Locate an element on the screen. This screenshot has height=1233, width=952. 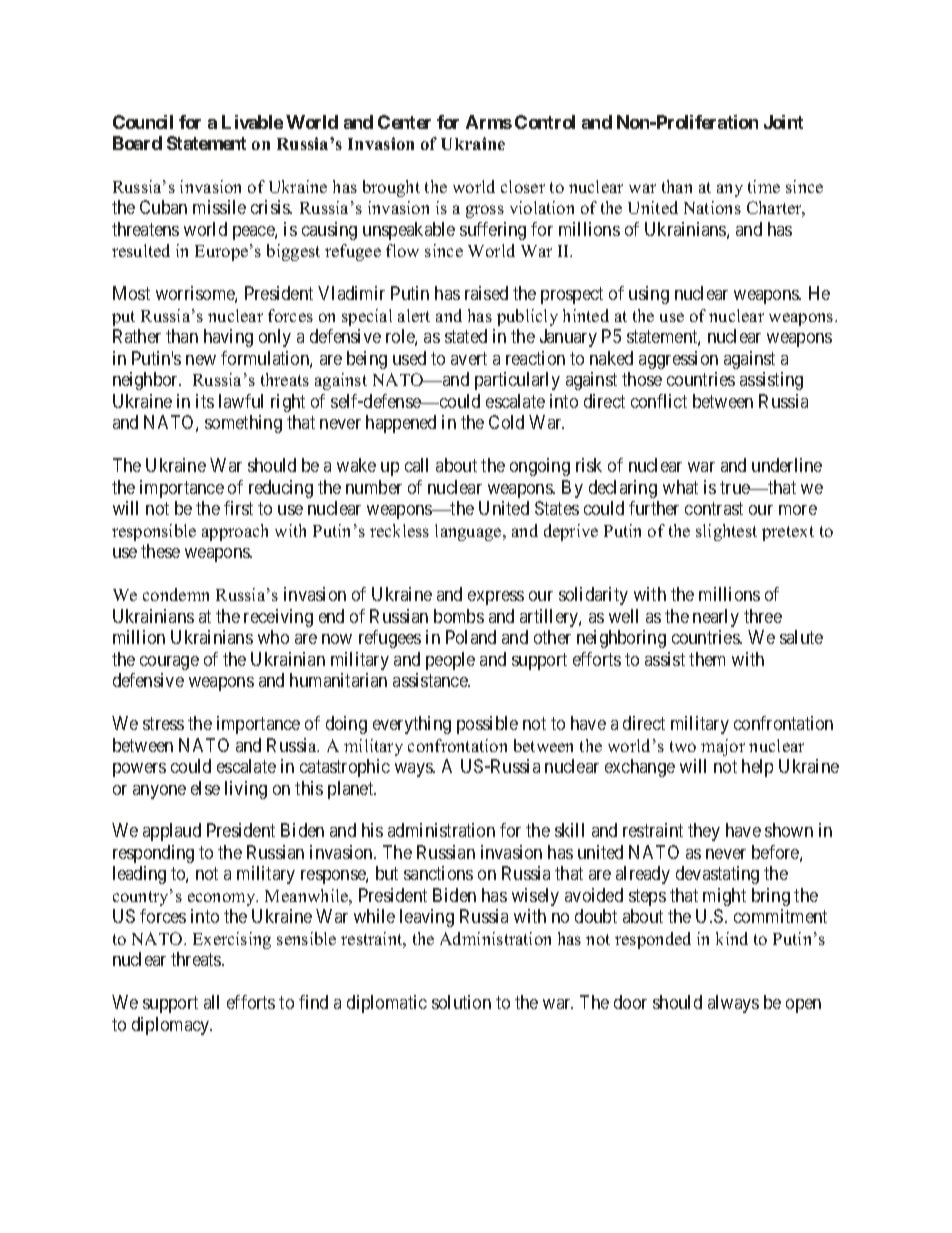
Livable is located at coordinates (252, 122).
